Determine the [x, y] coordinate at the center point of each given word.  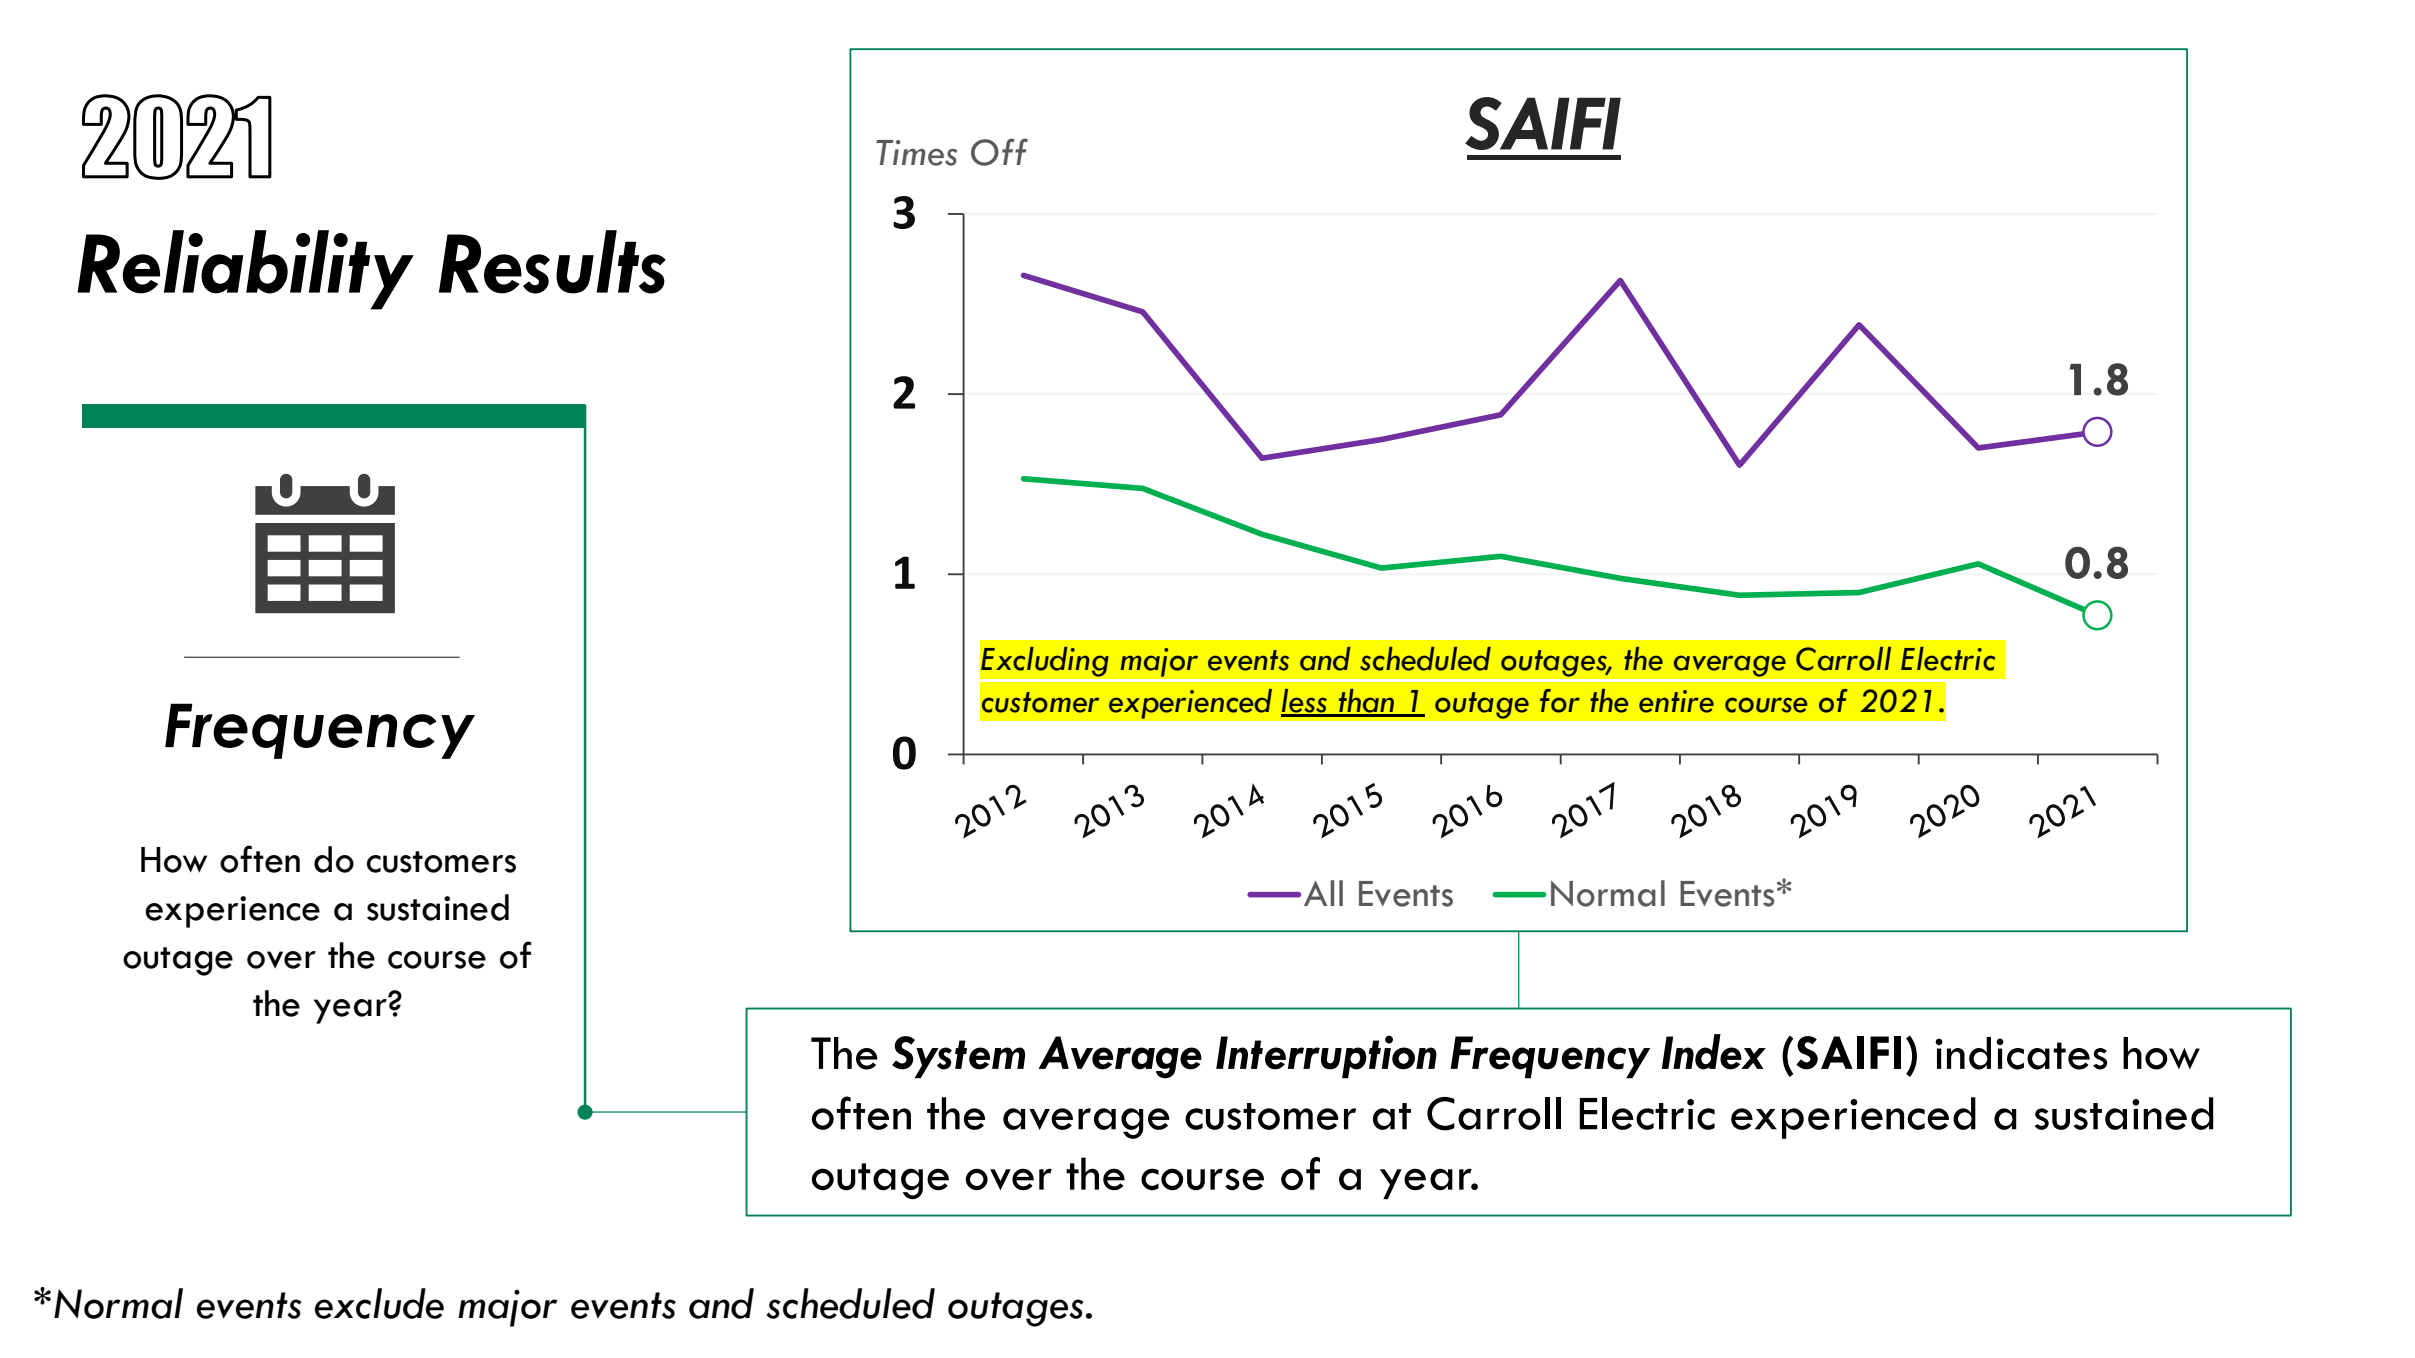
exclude [379, 1303]
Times [917, 153]
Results [552, 262]
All [1323, 893]
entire [1676, 701]
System [958, 1057]
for [1560, 701]
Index [1714, 1052]
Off [999, 152]
